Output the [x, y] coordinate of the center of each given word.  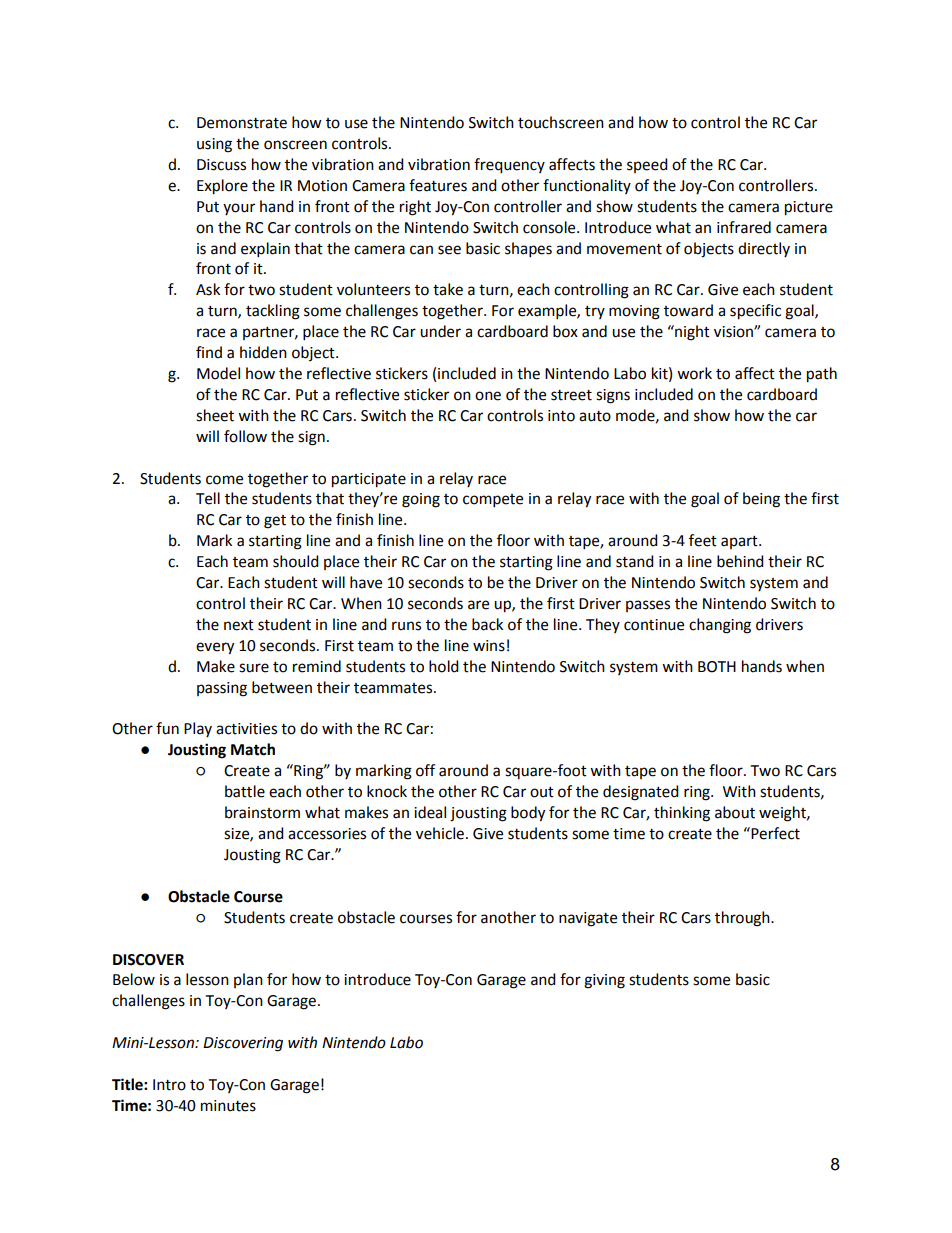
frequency [509, 166]
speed [647, 165]
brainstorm [262, 812]
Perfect [774, 833]
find [209, 352]
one [488, 396]
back [487, 624]
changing [720, 626]
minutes [228, 1106]
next [239, 625]
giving [604, 981]
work [694, 373]
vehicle [440, 833]
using [214, 145]
